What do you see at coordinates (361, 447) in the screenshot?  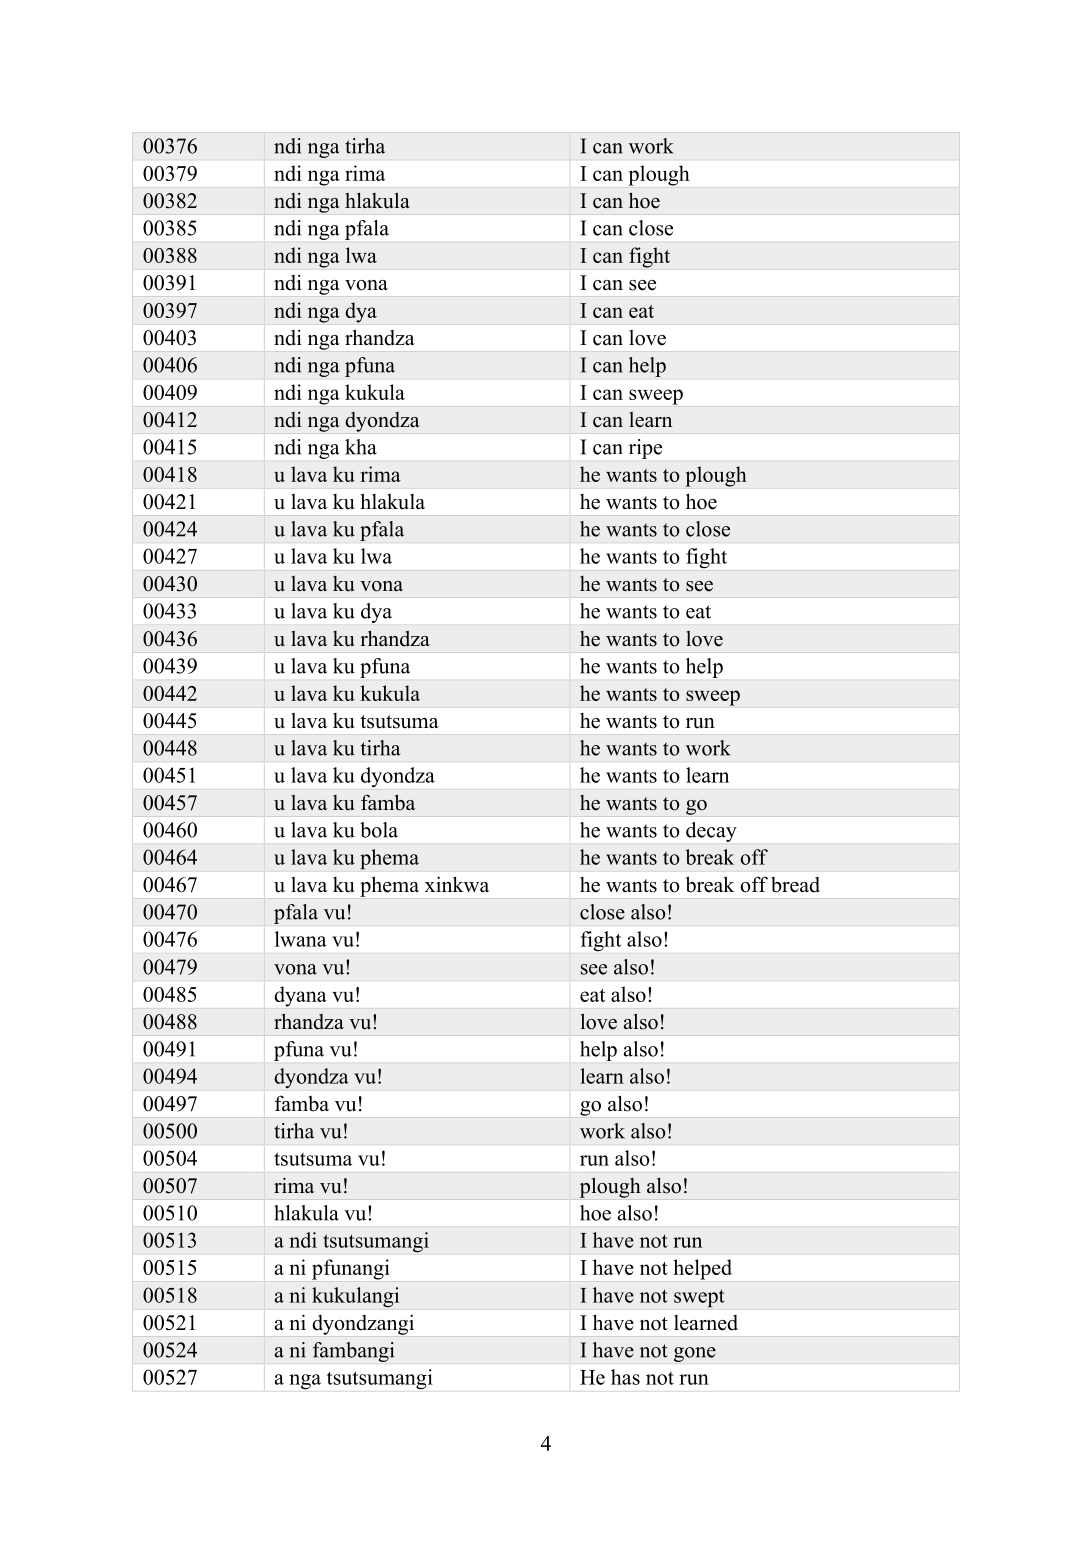 I see `kha` at bounding box center [361, 447].
